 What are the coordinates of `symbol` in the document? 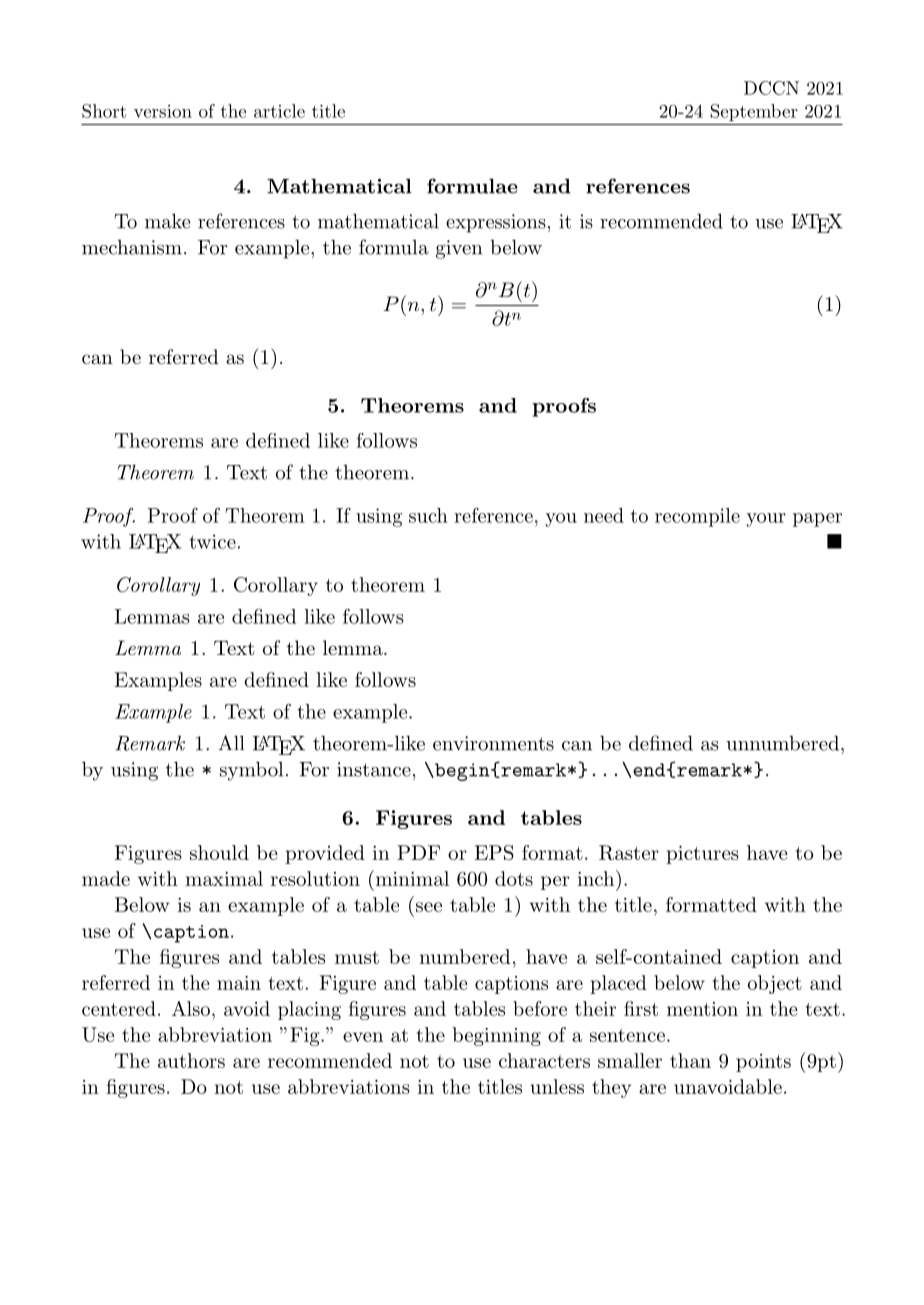 It's located at (251, 771).
